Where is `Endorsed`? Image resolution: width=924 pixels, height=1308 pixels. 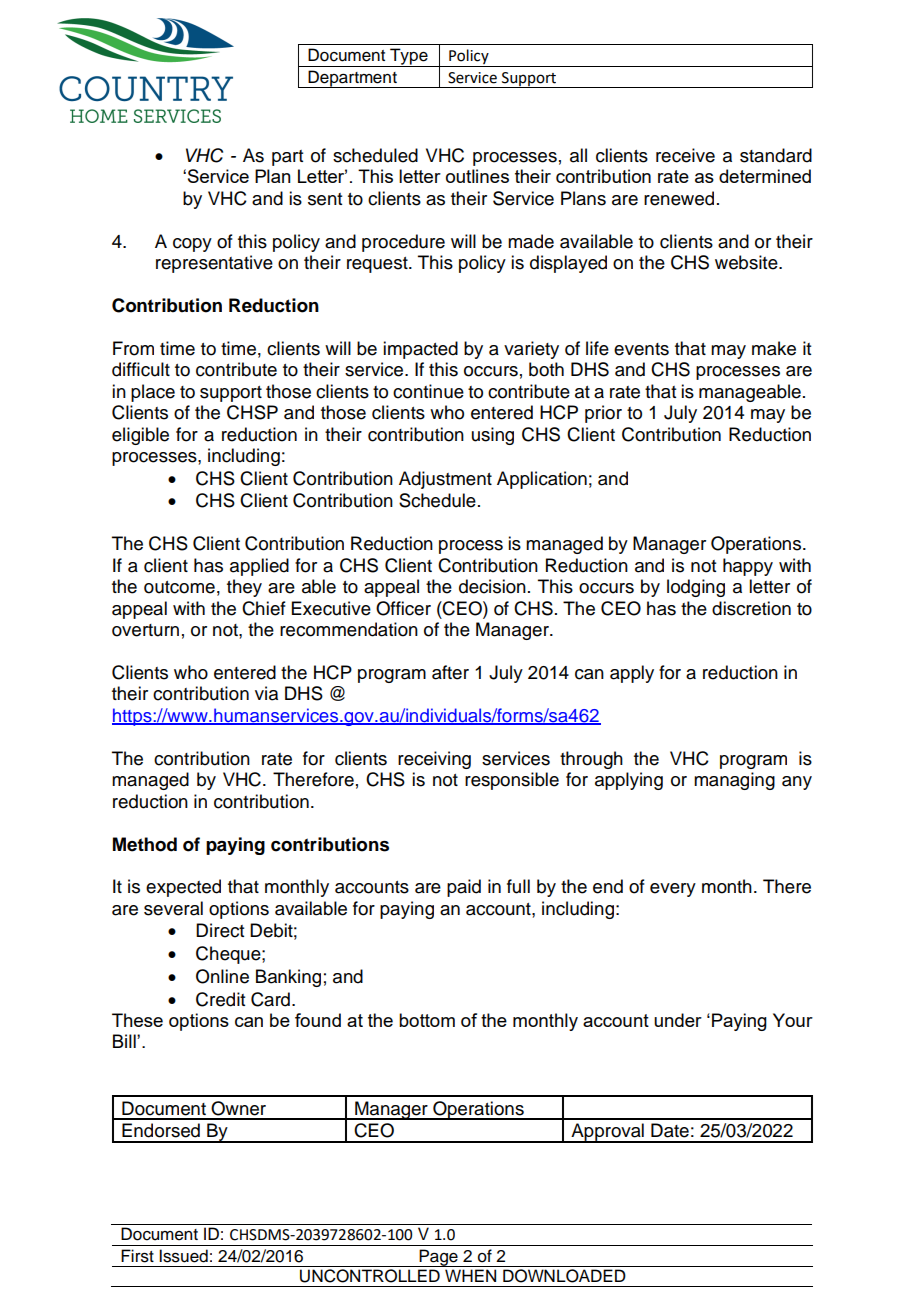 Endorsed is located at coordinates (161, 1130).
